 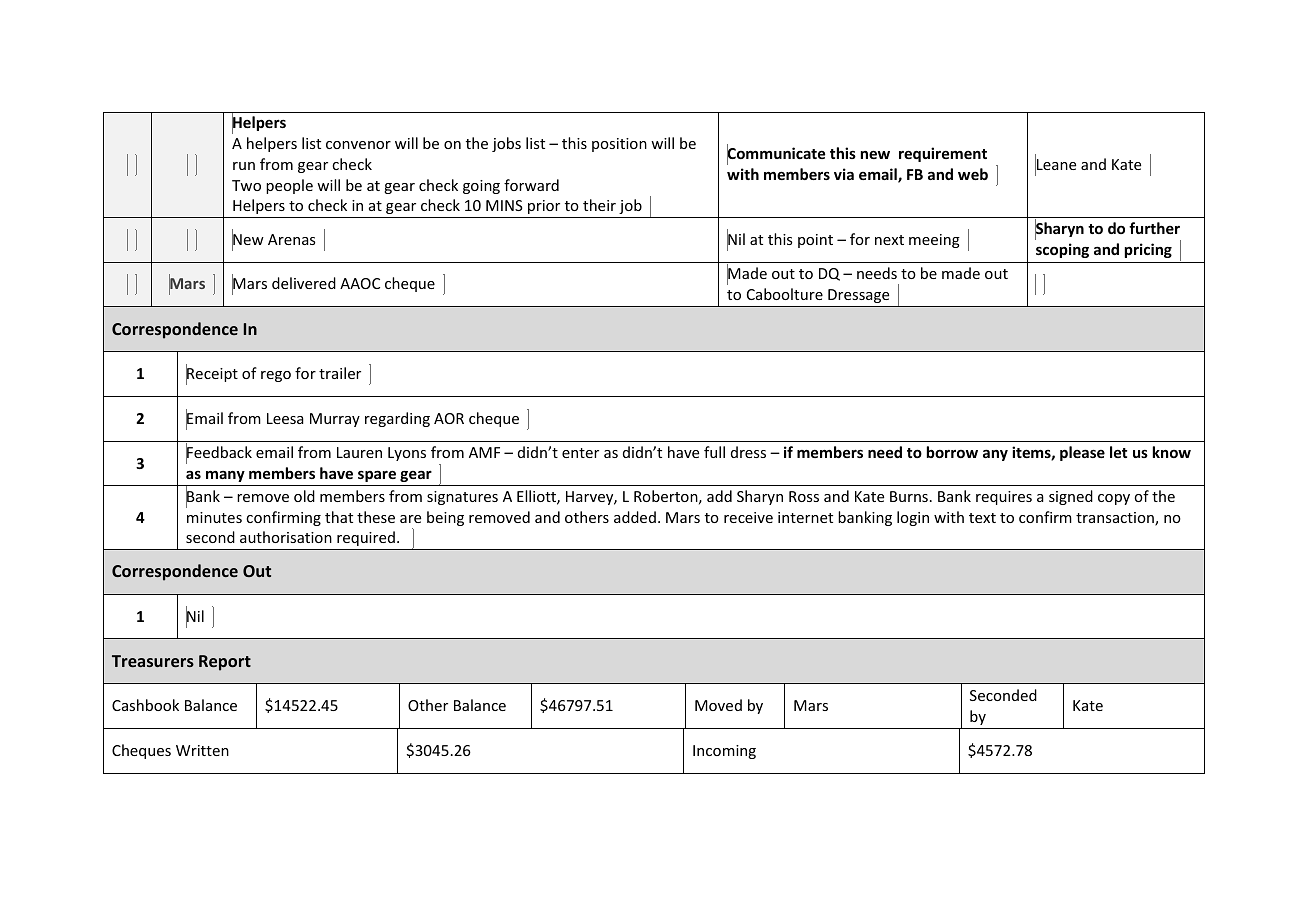 What do you see at coordinates (714, 452) in the page?
I see `full` at bounding box center [714, 452].
